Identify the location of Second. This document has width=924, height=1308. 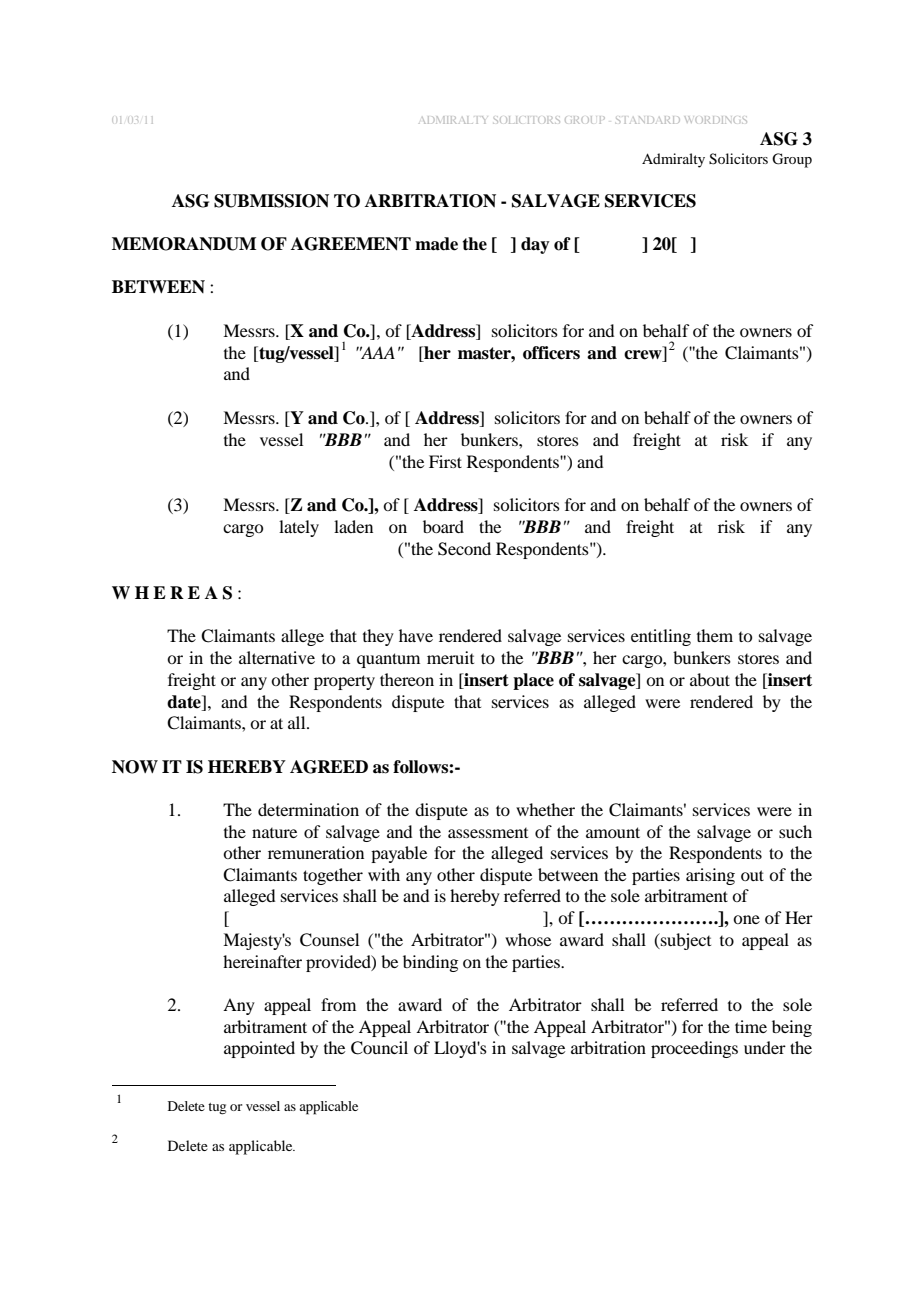
(464, 549).
